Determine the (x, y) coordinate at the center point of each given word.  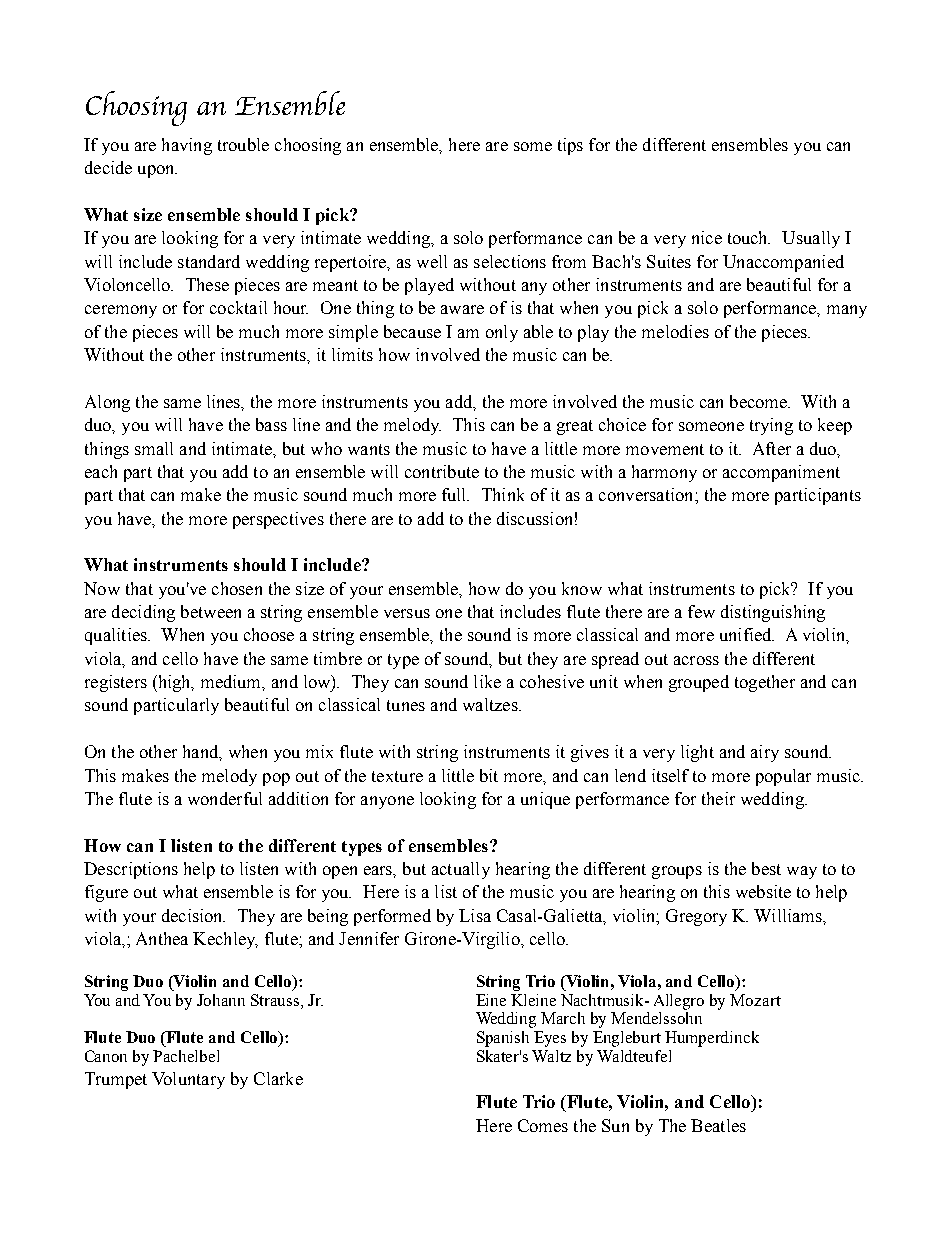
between (211, 611)
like (487, 681)
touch (749, 237)
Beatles (718, 1125)
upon (157, 171)
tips (570, 146)
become (759, 401)
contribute (442, 471)
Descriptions (131, 870)
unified (747, 634)
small (154, 448)
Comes (543, 1125)
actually (461, 870)
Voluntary (188, 1080)
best (766, 868)
